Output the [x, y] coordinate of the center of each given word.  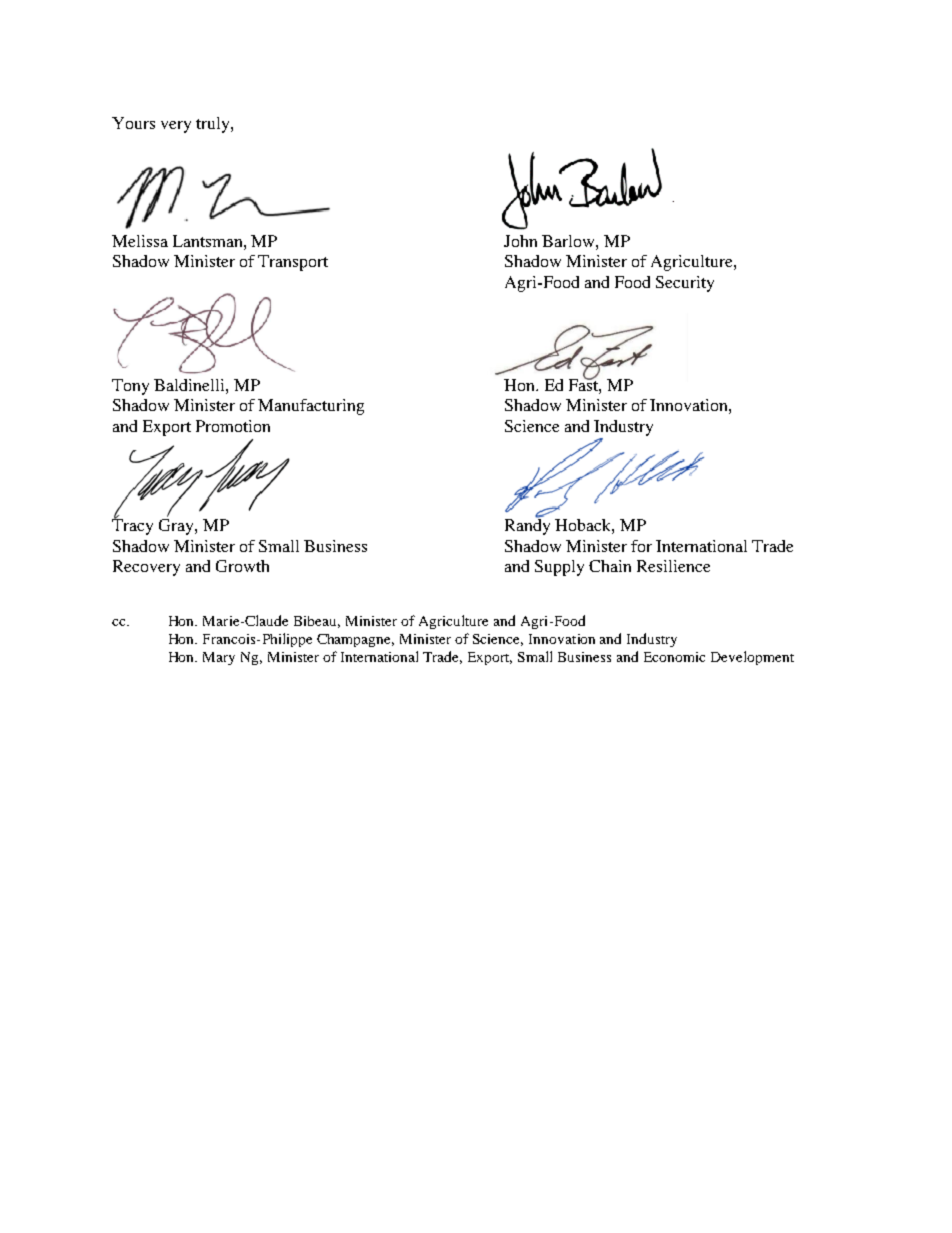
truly [214, 125]
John [520, 241]
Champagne [355, 640]
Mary [219, 658]
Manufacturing [311, 407]
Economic [674, 657]
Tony [130, 387]
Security [685, 284]
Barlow [569, 241]
